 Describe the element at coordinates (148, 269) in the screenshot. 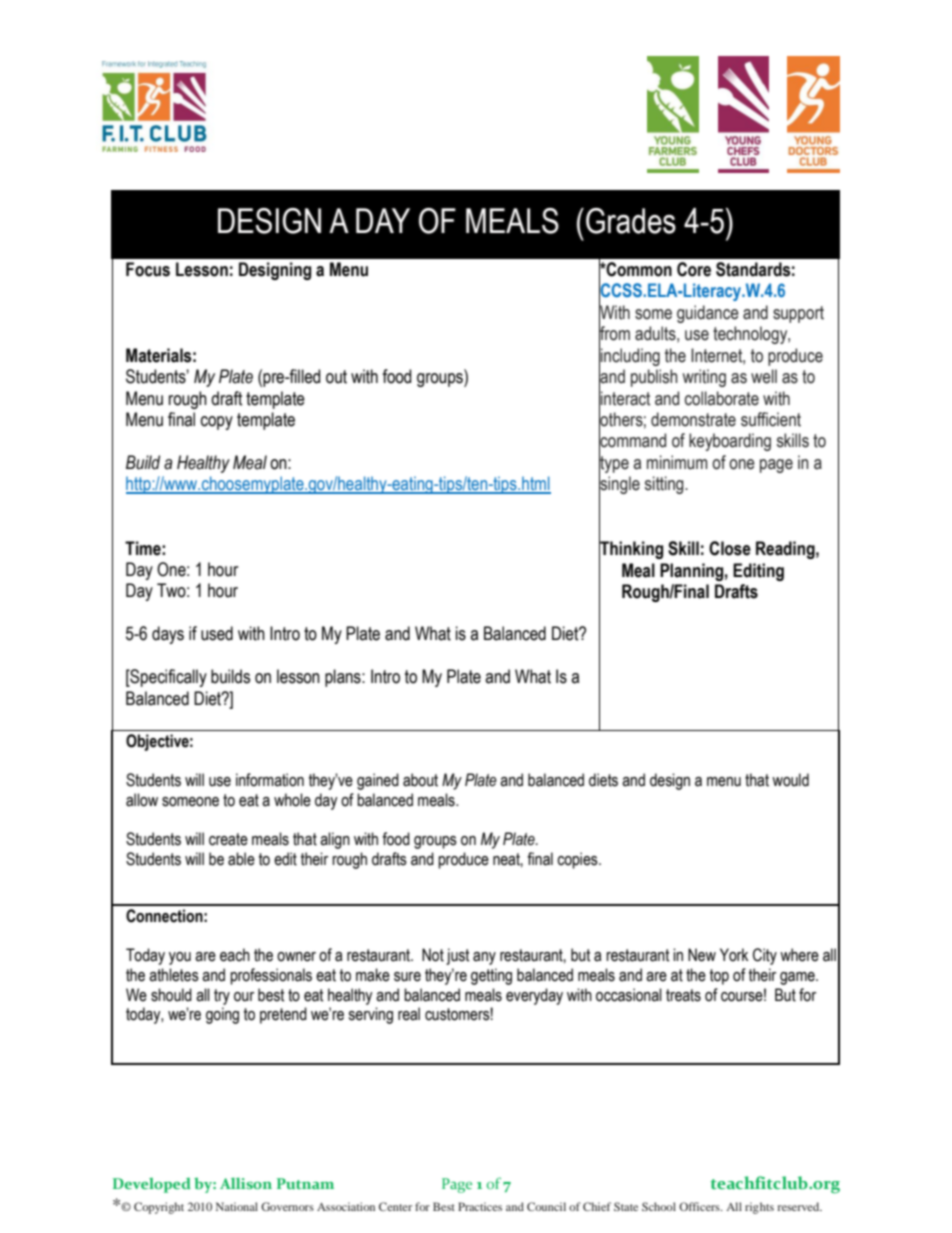

I see `Focus` at that location.
